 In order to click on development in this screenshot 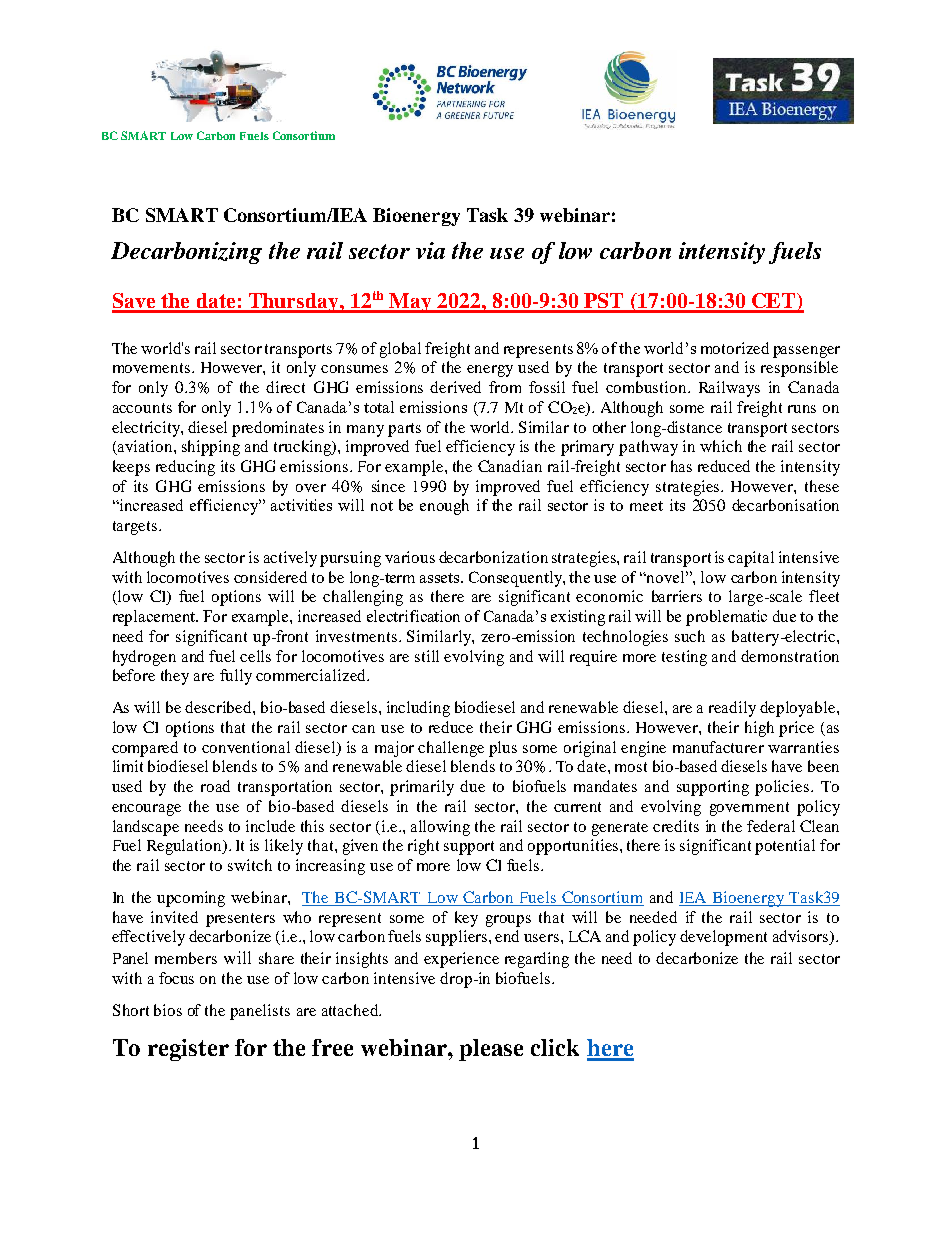, I will do `click(723, 938)`.
